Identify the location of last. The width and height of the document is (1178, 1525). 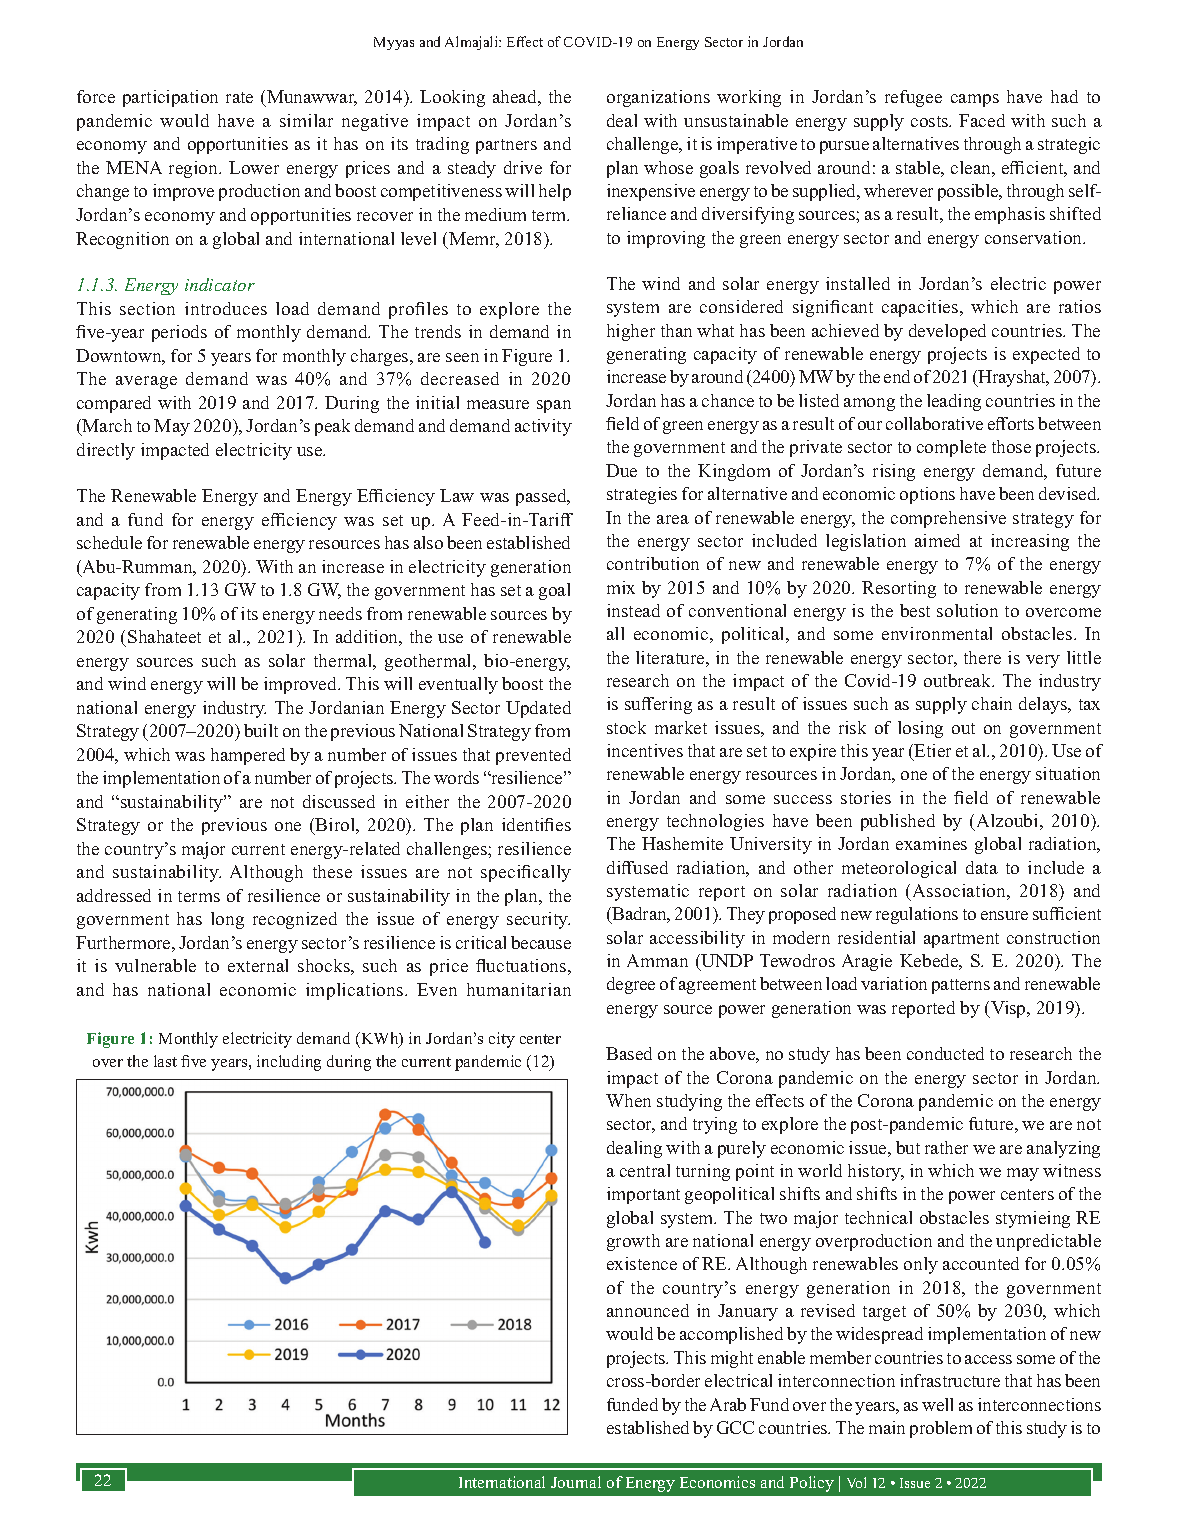
(165, 1061).
